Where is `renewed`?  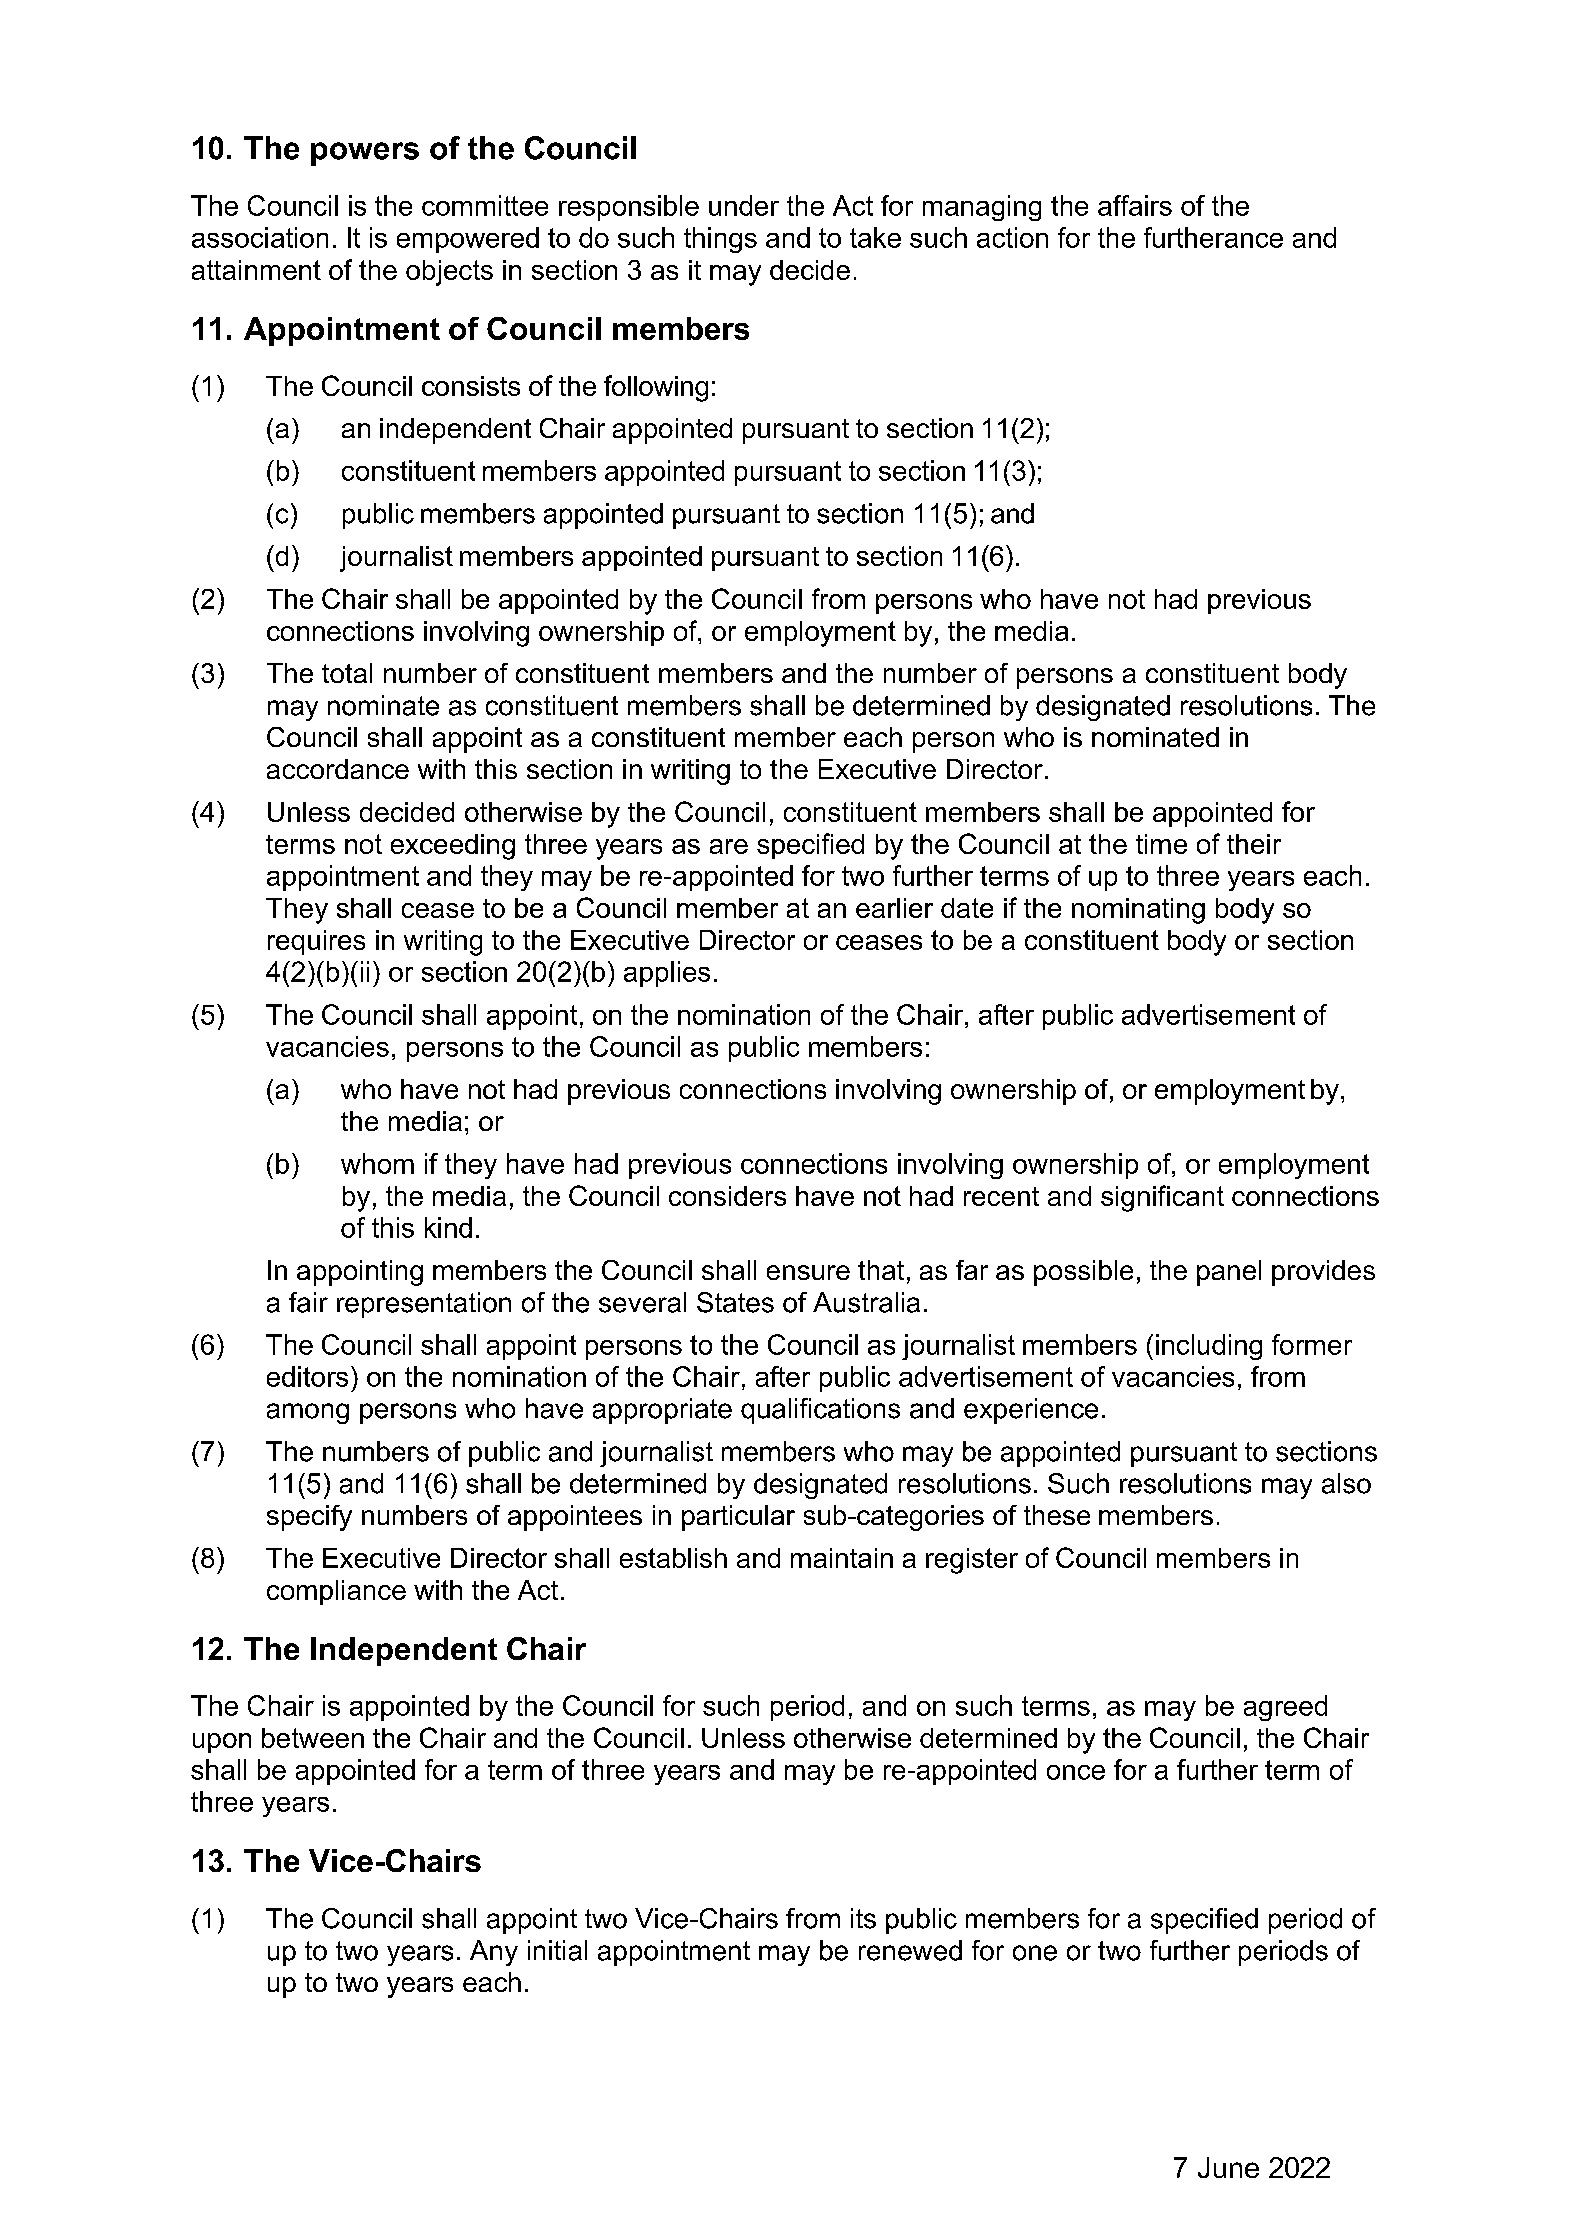 renewed is located at coordinates (910, 1950).
